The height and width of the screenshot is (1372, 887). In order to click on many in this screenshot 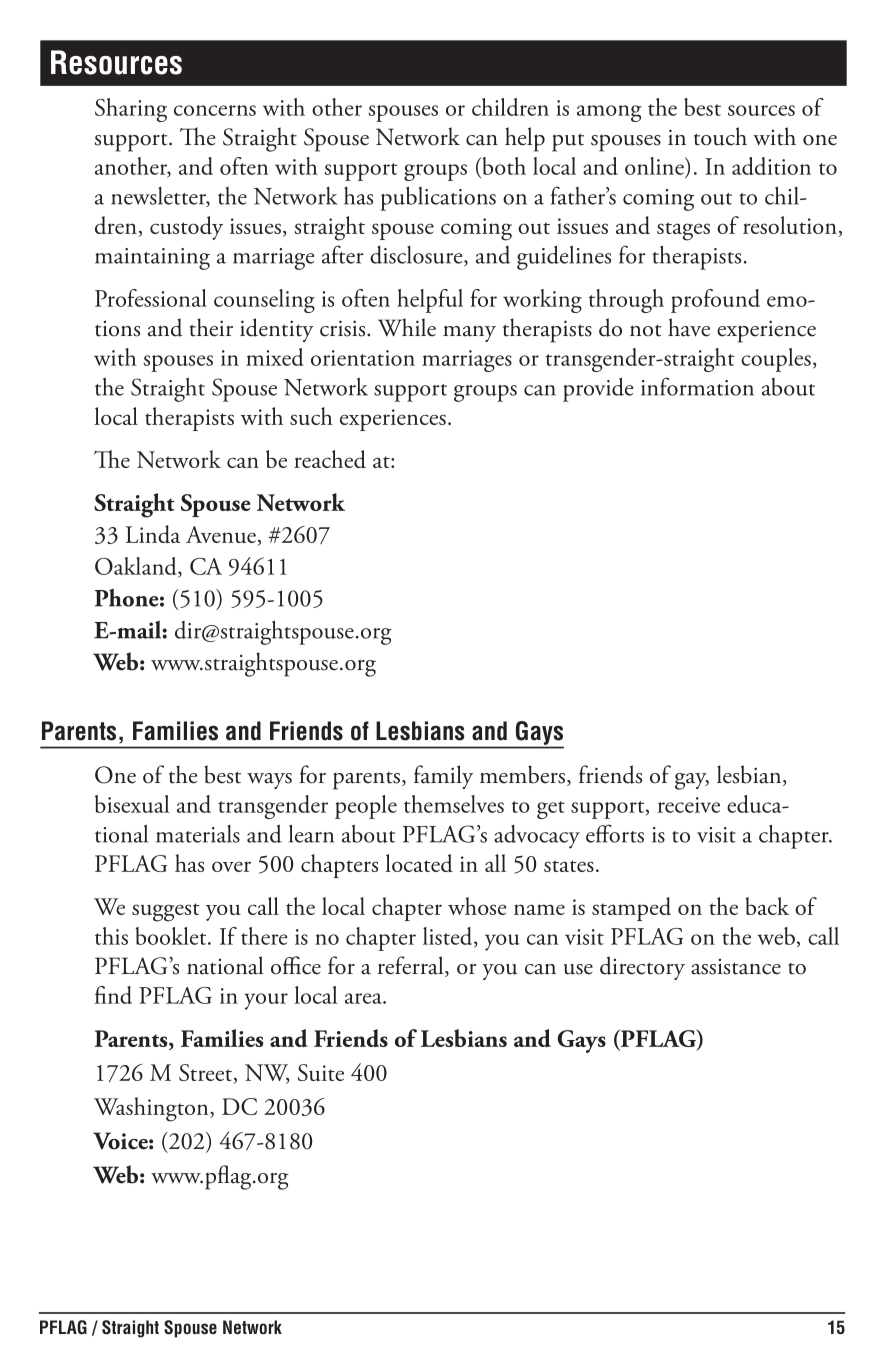, I will do `click(469, 333)`.
